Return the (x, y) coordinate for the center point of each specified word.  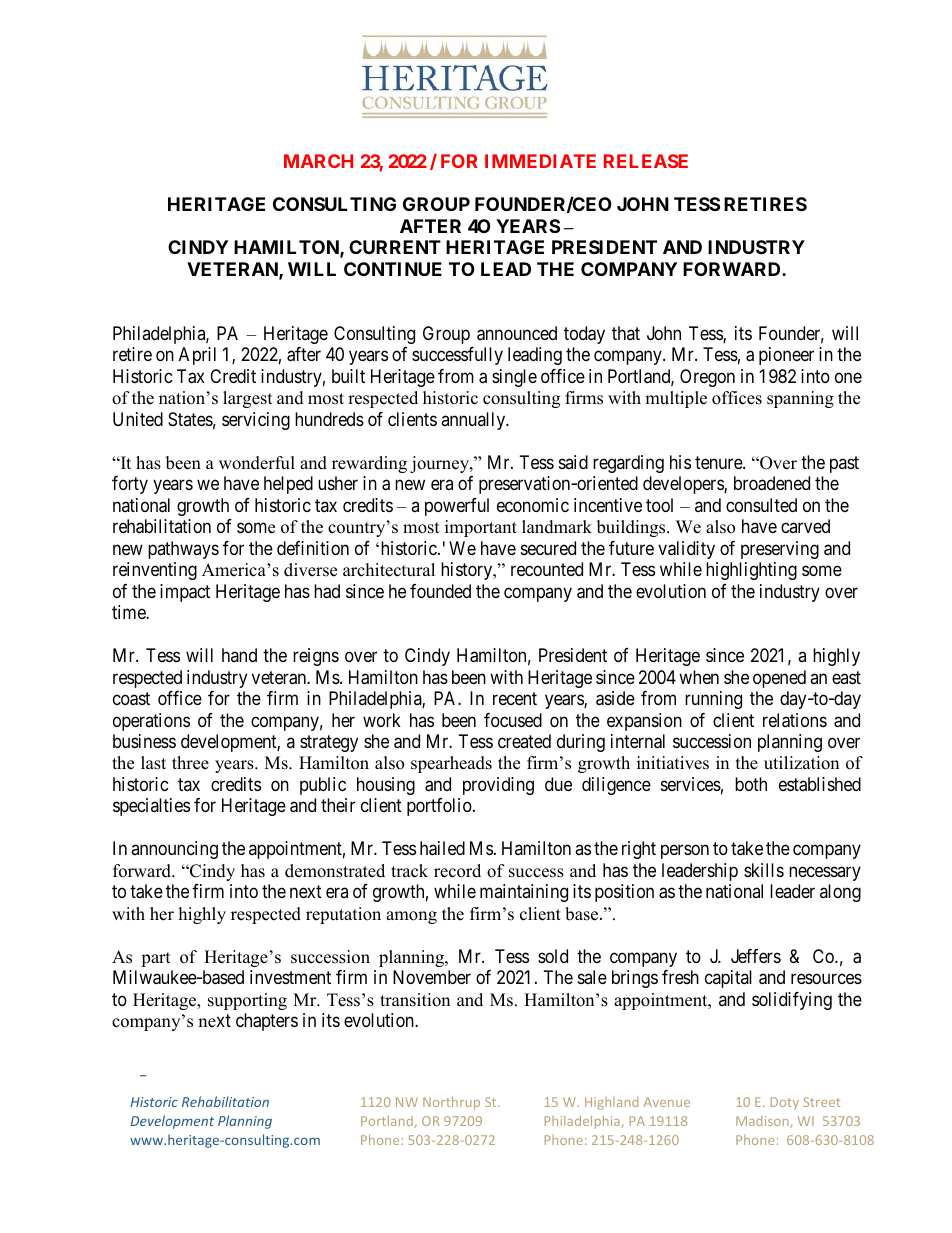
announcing (174, 850)
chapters (267, 1022)
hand (239, 655)
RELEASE (646, 161)
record (457, 871)
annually (474, 421)
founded (440, 591)
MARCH (318, 161)
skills (764, 870)
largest (248, 399)
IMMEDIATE (540, 161)
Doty (785, 1103)
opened (779, 679)
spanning (800, 399)
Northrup (451, 1103)
